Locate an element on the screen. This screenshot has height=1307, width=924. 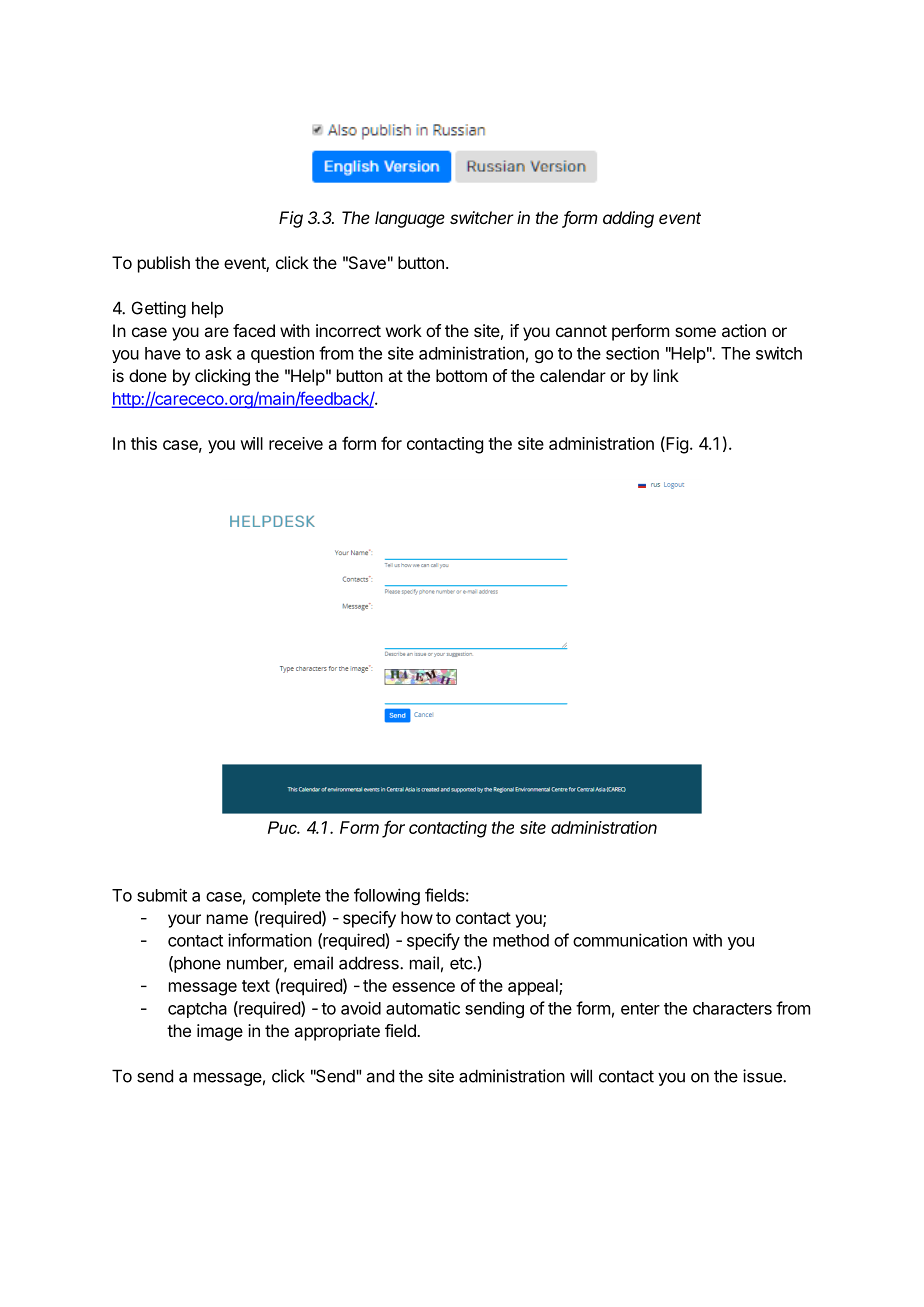
image is located at coordinates (220, 1032).
